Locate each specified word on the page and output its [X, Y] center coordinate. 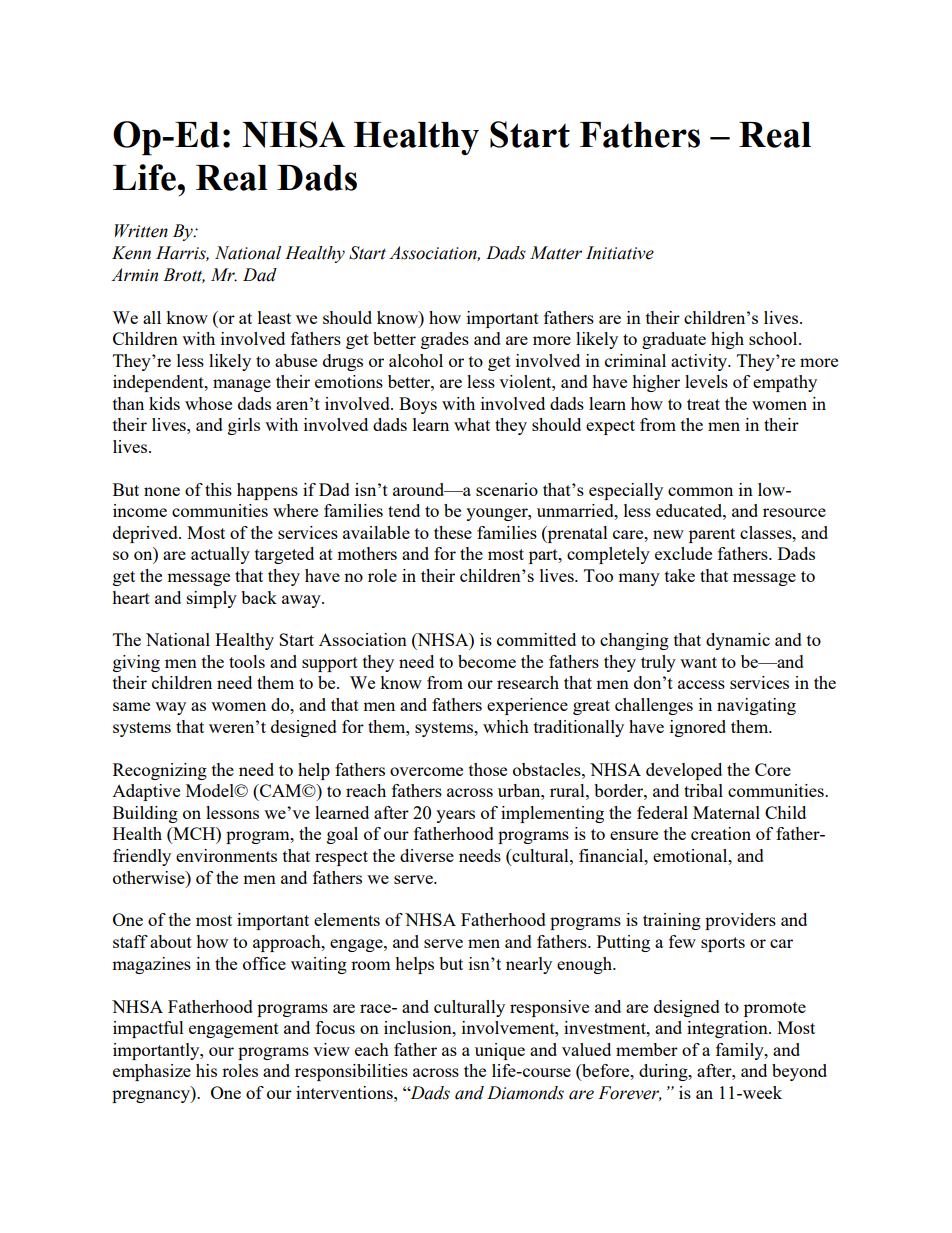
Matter [556, 253]
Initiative [620, 253]
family [741, 1051]
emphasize [152, 1072]
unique [500, 1051]
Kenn [131, 253]
